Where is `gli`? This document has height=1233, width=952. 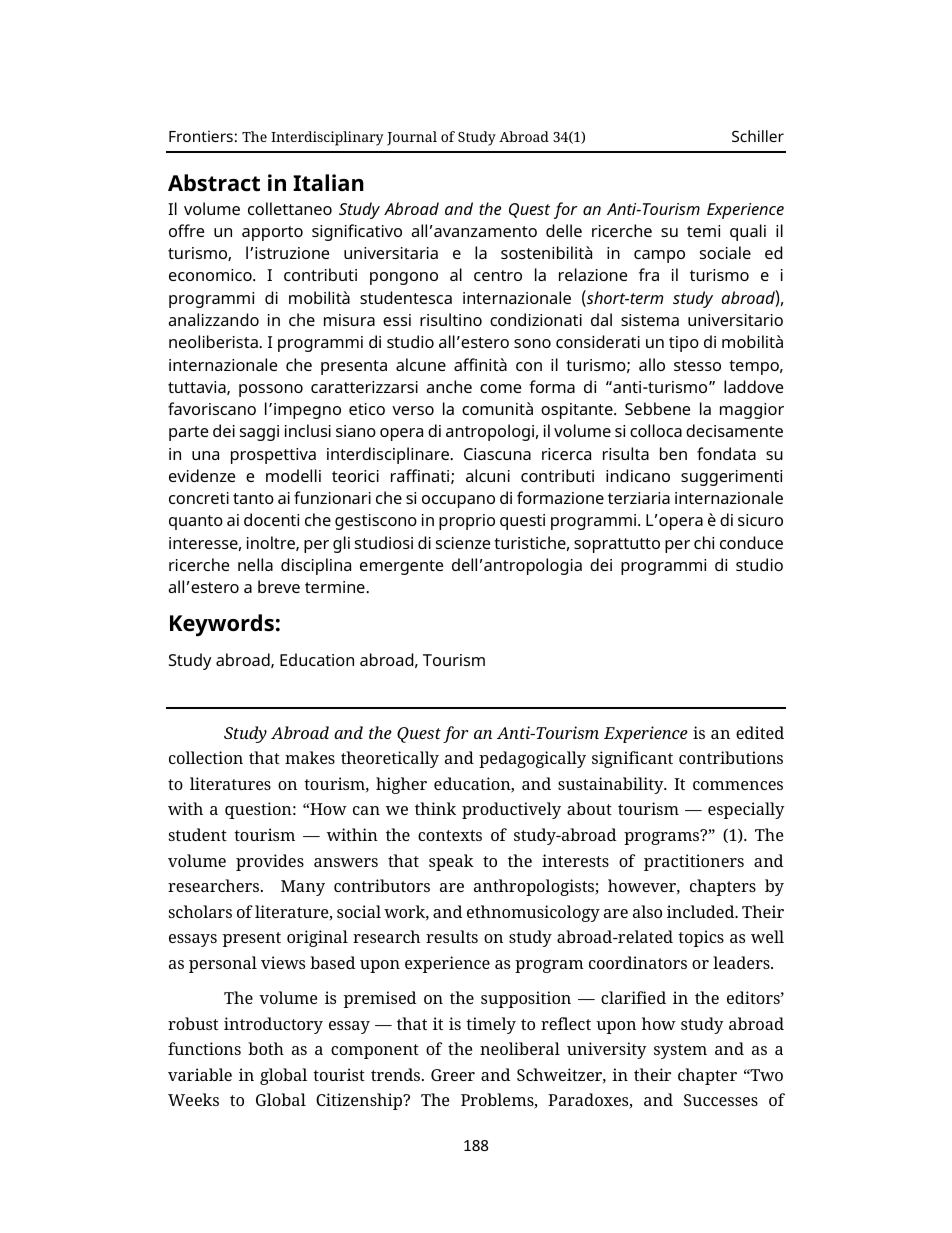
gli is located at coordinates (341, 544).
